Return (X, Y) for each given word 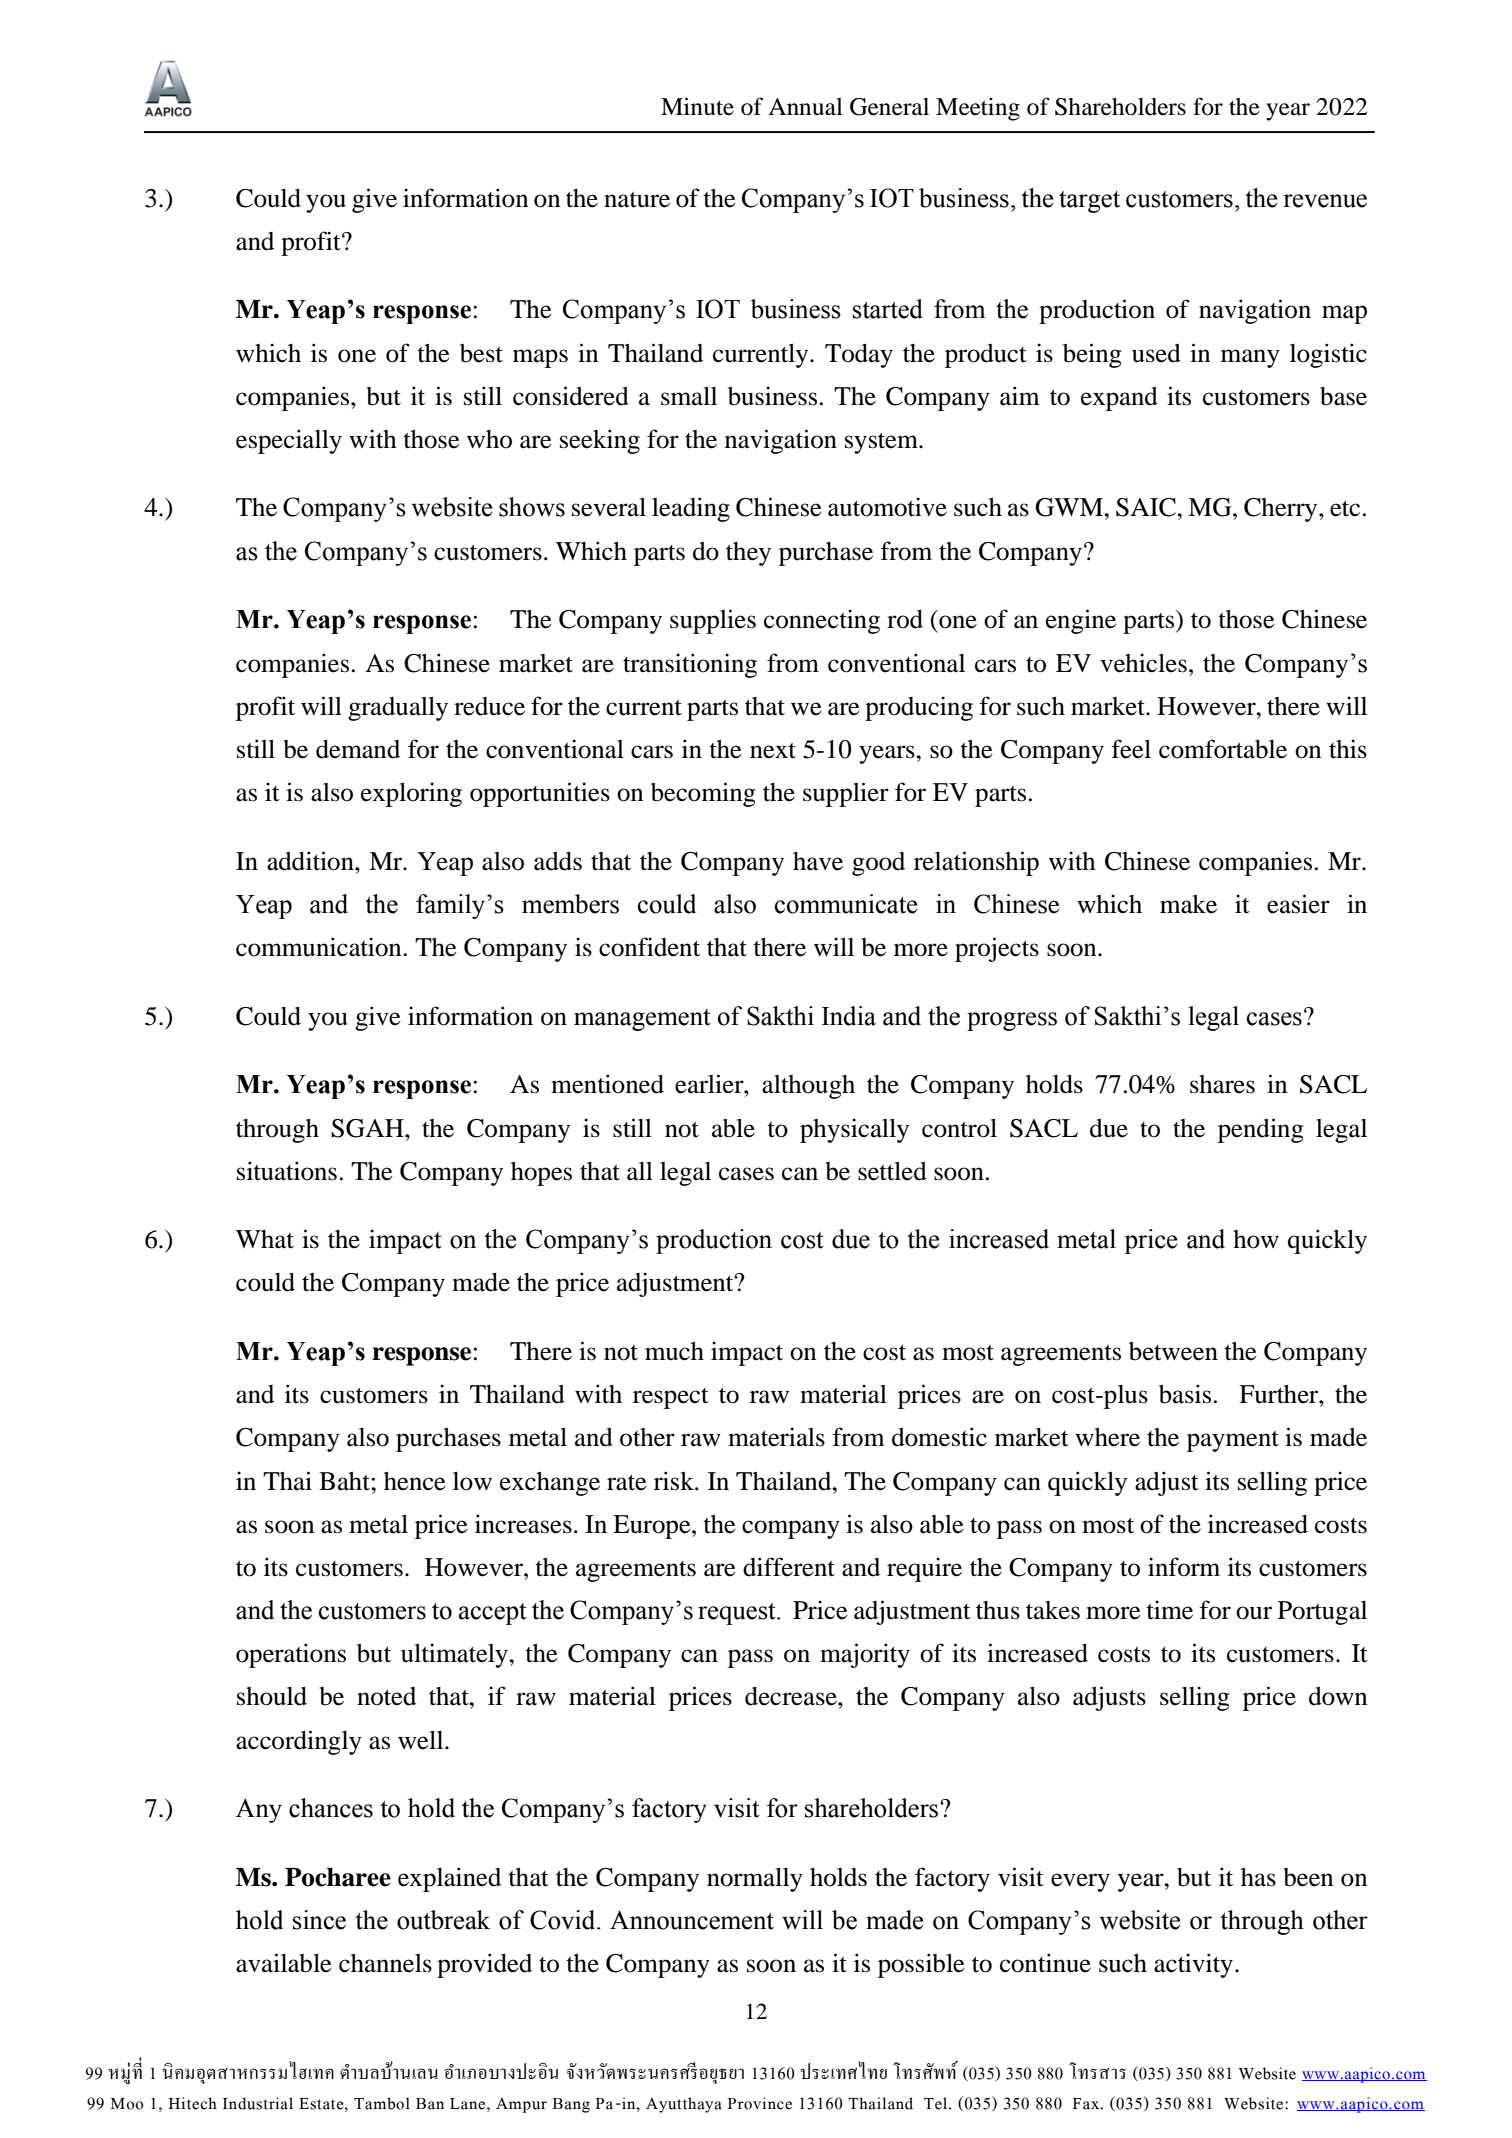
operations (291, 1655)
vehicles (1143, 663)
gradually (398, 709)
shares (1222, 1084)
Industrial (258, 2103)
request (738, 1614)
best (481, 353)
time (1170, 1610)
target (1089, 202)
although (808, 1087)
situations (287, 1171)
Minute (697, 106)
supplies (713, 621)
